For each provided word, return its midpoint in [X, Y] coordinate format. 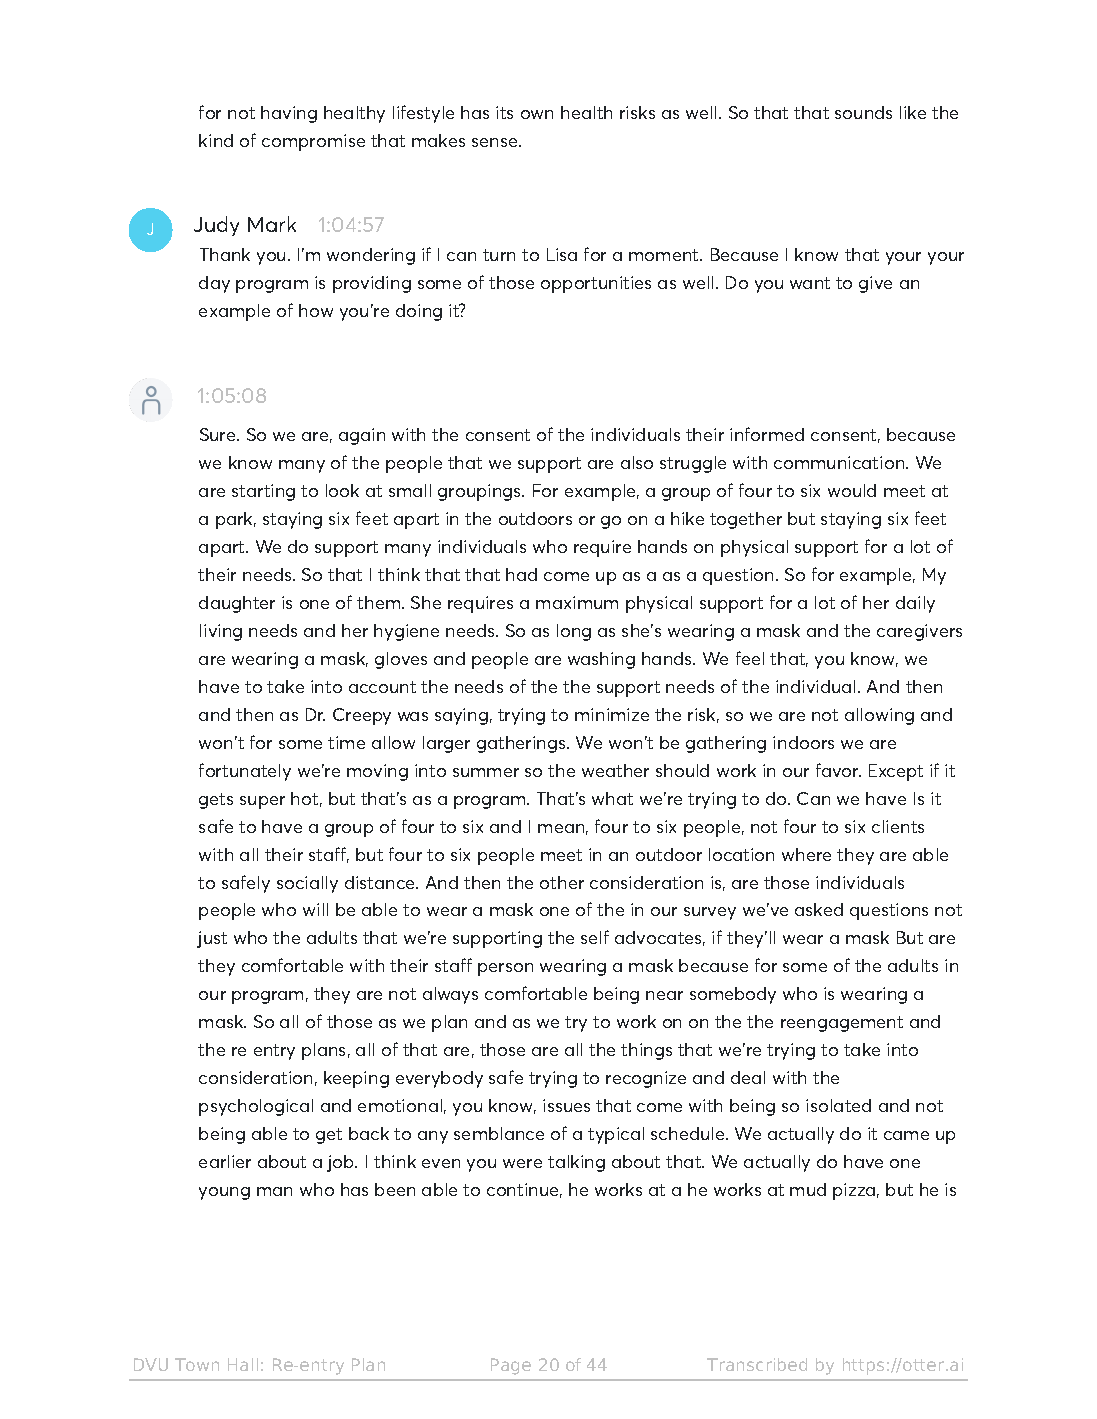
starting [263, 492]
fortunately [245, 772]
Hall [243, 1364]
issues [566, 1105]
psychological [256, 1107]
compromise [313, 142]
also [637, 462]
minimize [612, 714]
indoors [803, 742]
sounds [863, 112]
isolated [838, 1105]
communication [840, 462]
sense [496, 142]
